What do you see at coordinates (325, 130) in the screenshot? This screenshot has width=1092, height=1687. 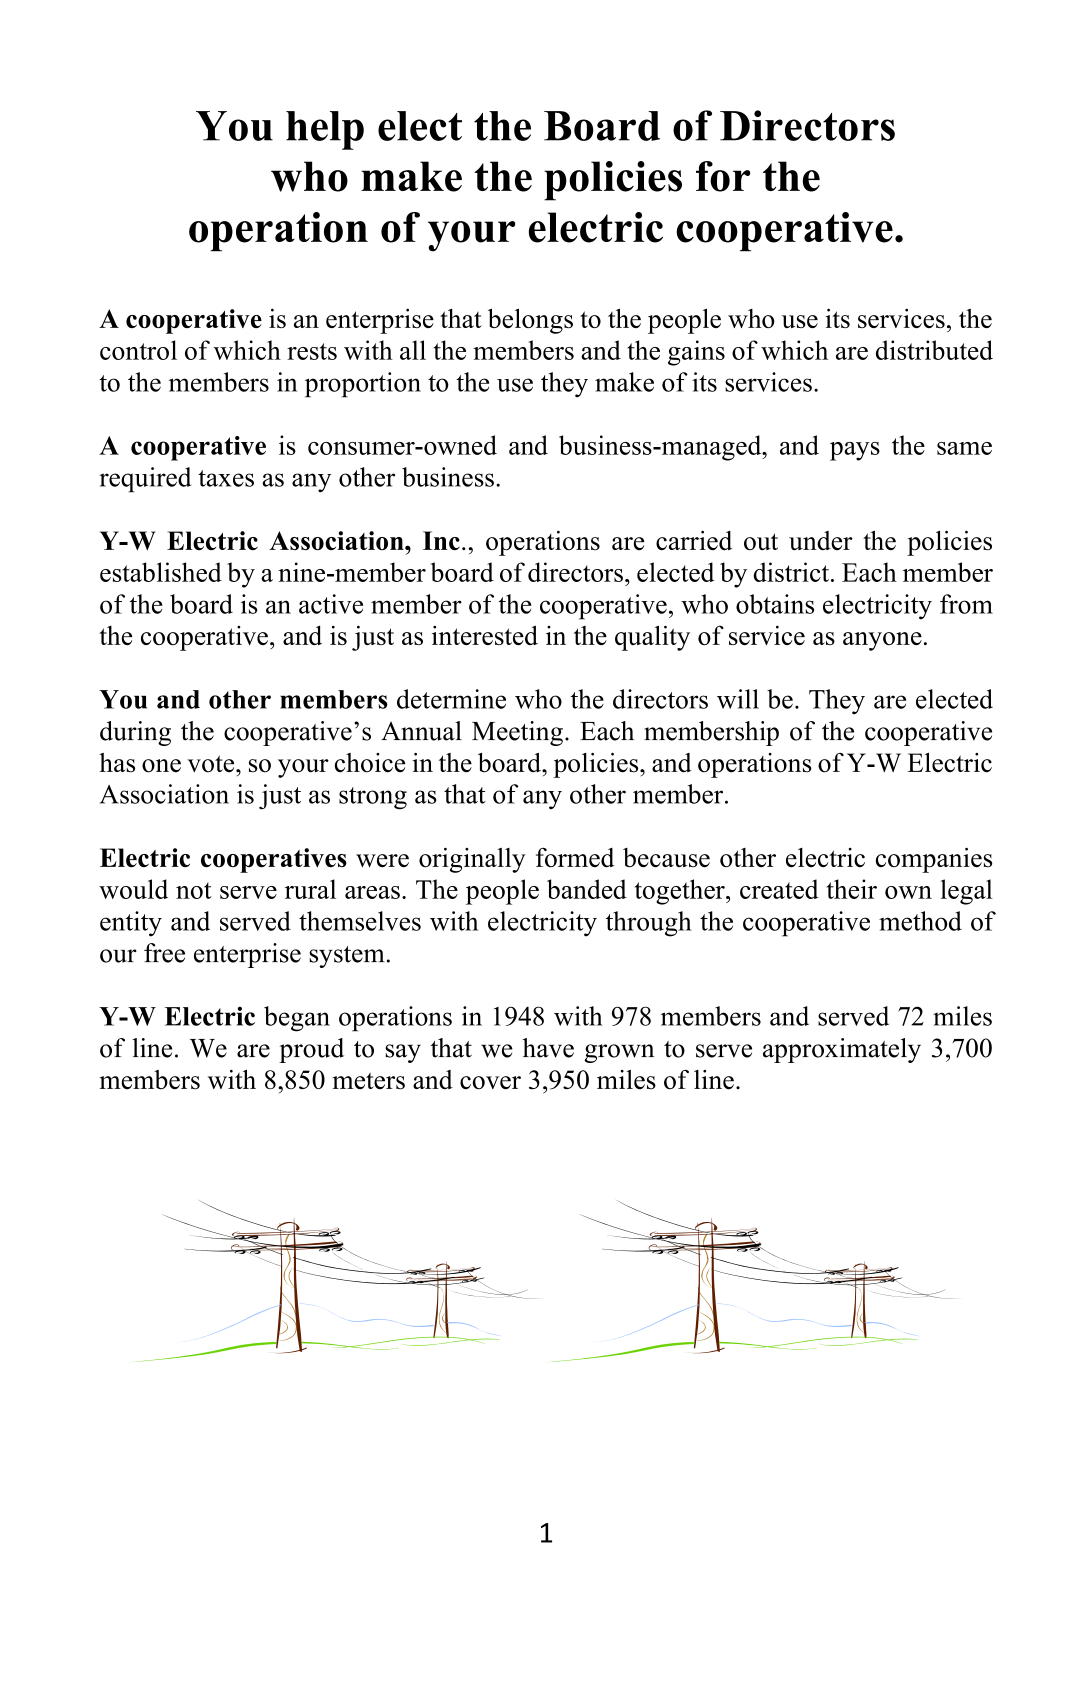 I see `help` at bounding box center [325, 130].
